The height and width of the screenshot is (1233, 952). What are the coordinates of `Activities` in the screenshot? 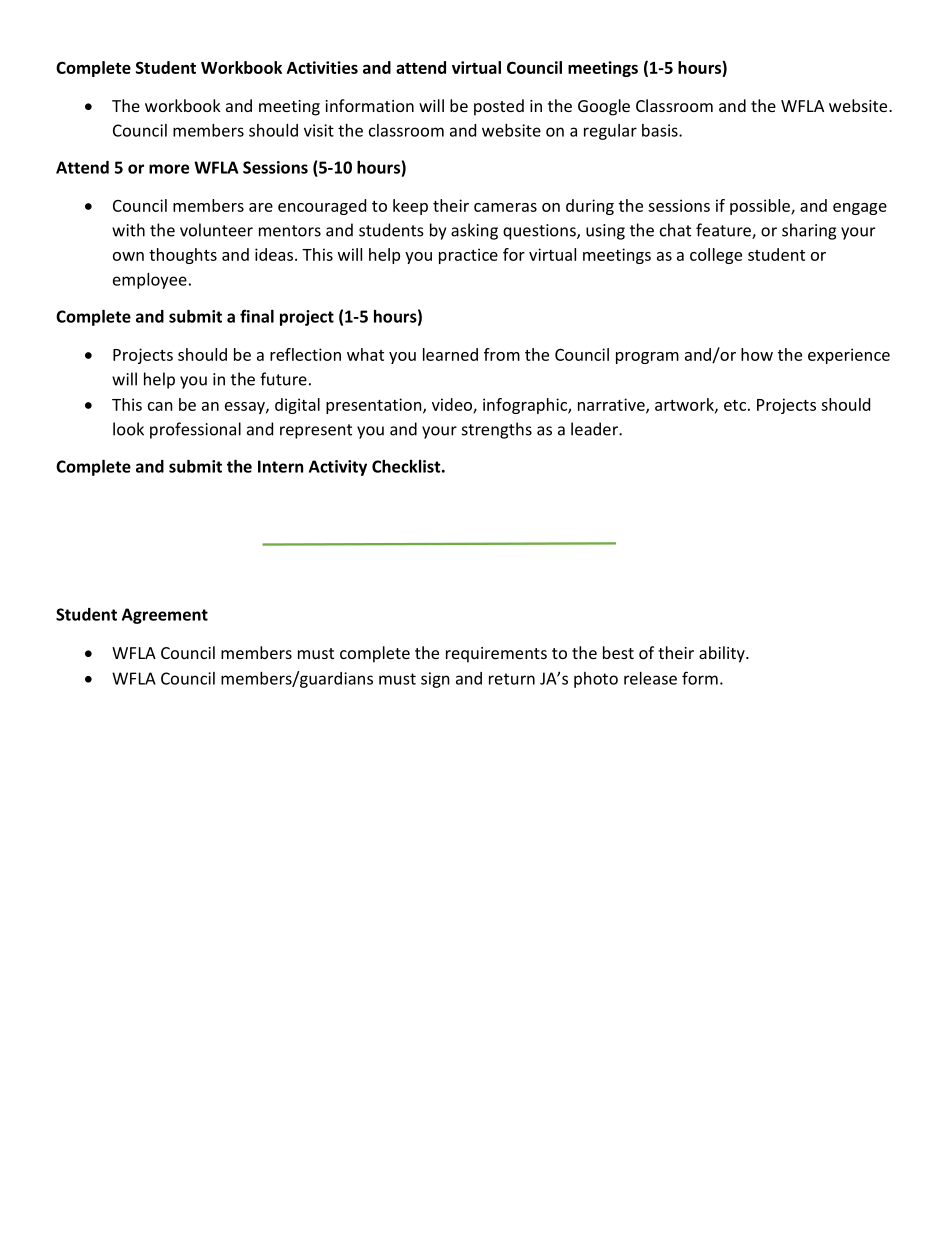 It's located at (322, 67).
